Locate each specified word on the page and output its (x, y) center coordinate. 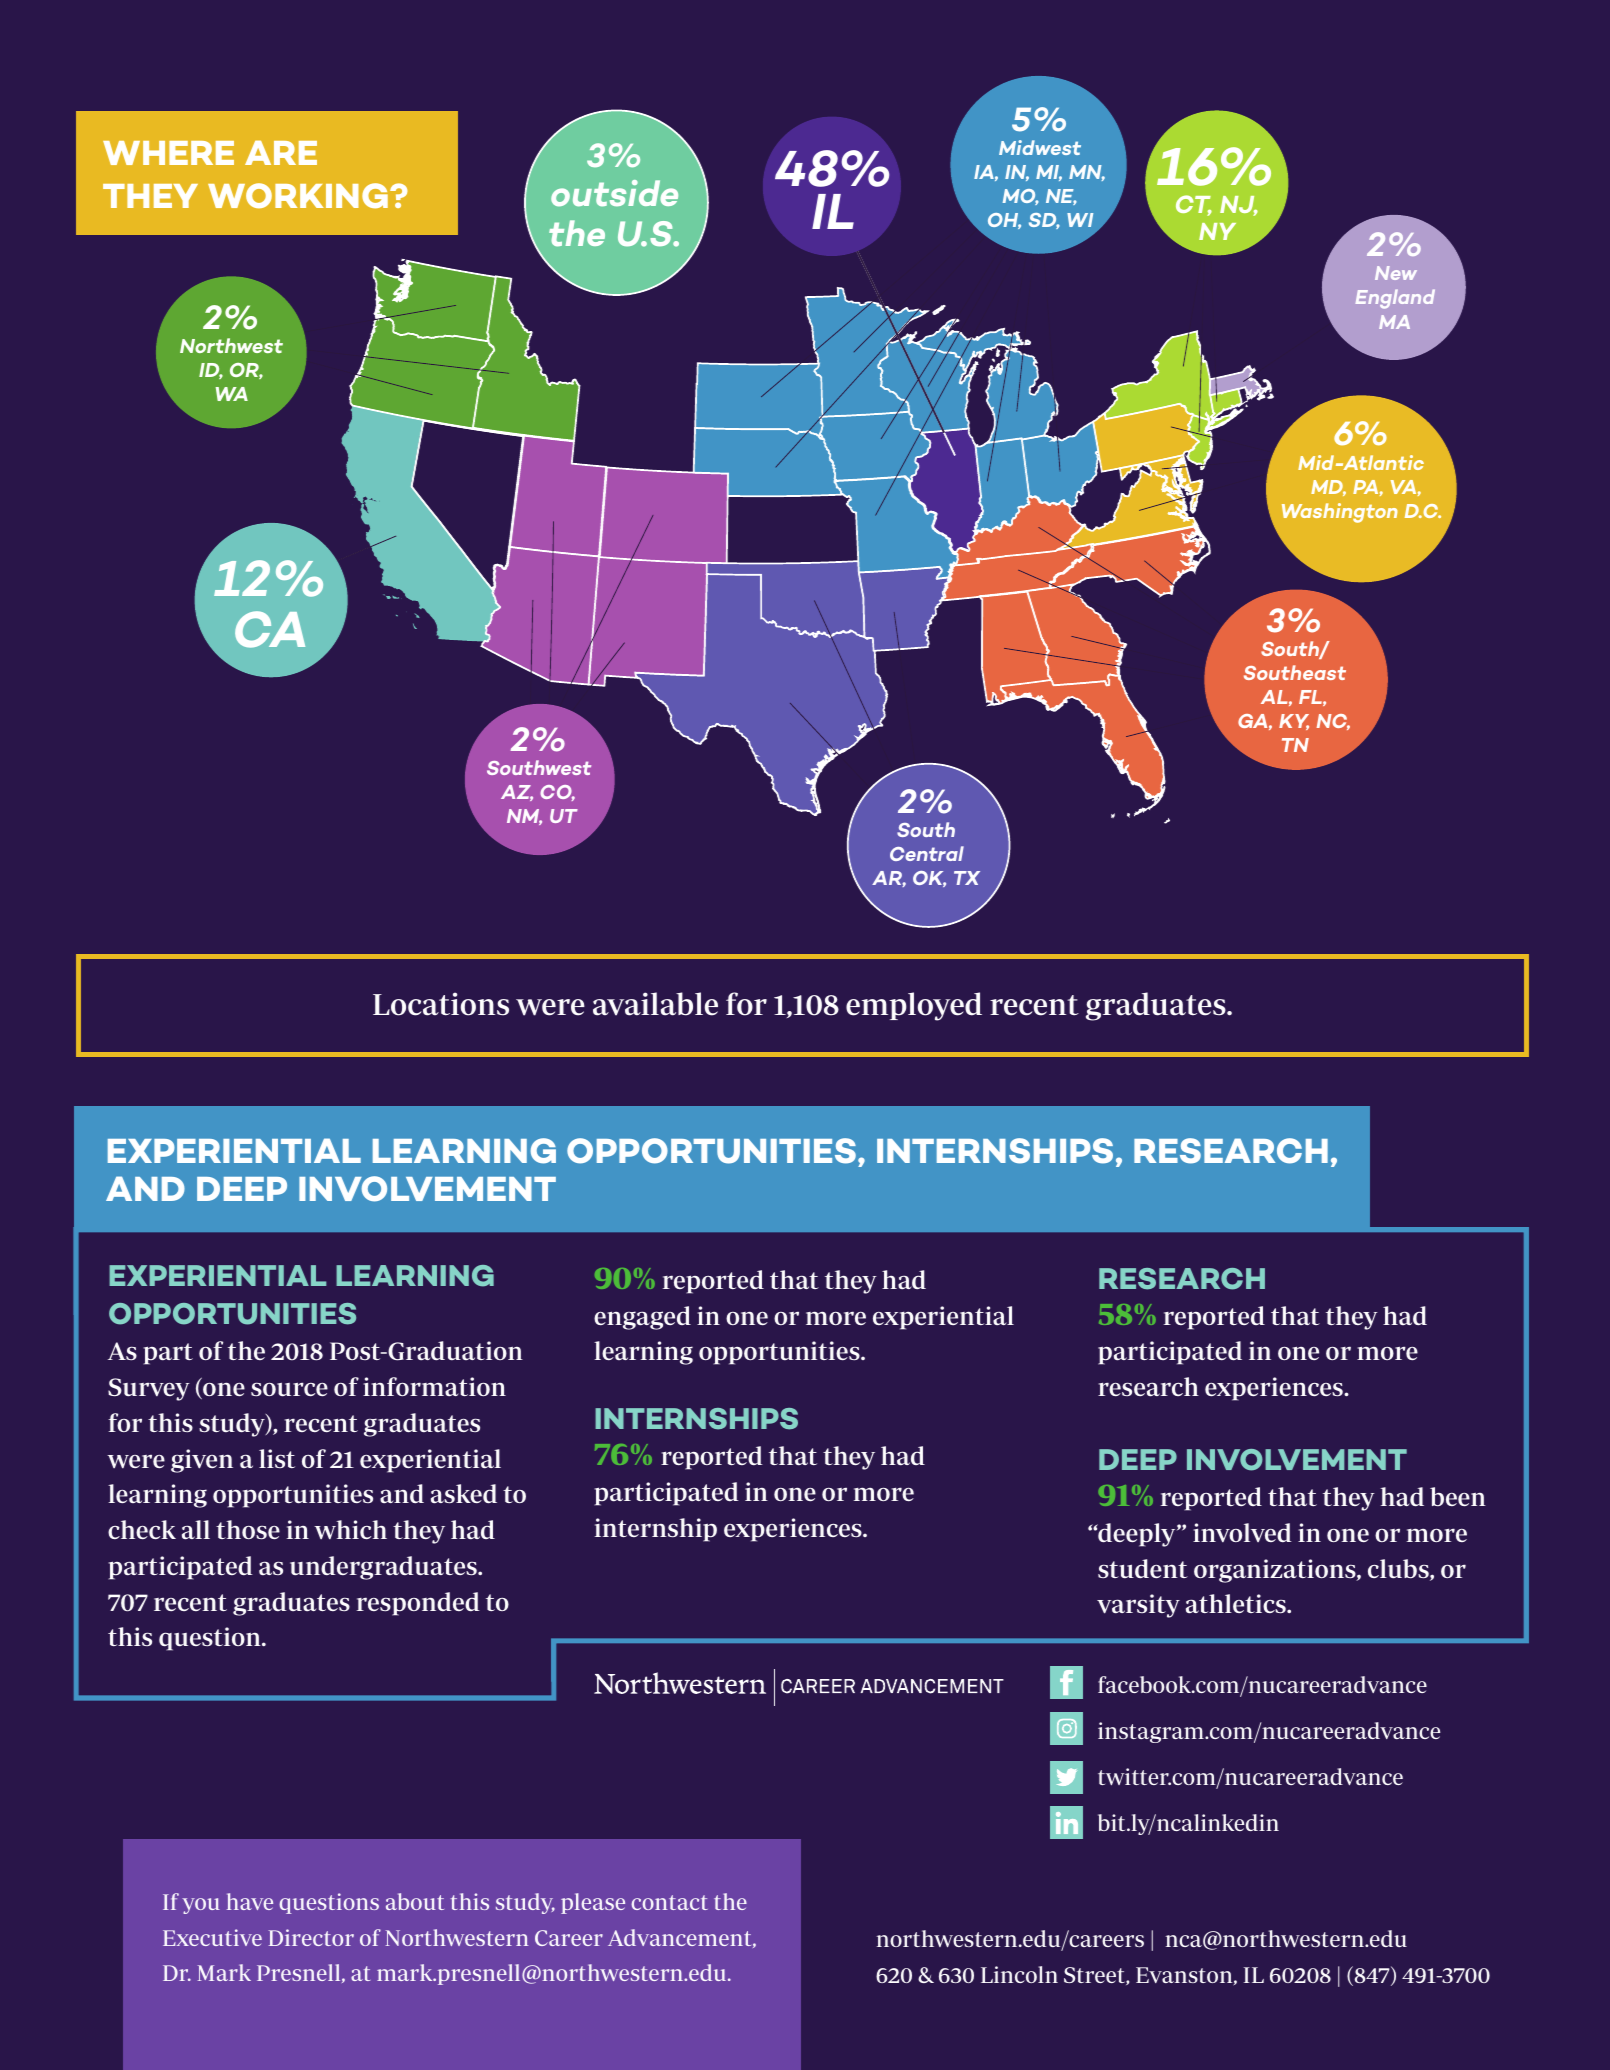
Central (927, 853)
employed (914, 1006)
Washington (1340, 513)
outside (614, 193)
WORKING (298, 195)
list (277, 1458)
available (655, 1004)
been (1458, 1496)
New (1396, 273)
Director (311, 1937)
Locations (441, 1004)
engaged (642, 1318)
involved (1242, 1532)
